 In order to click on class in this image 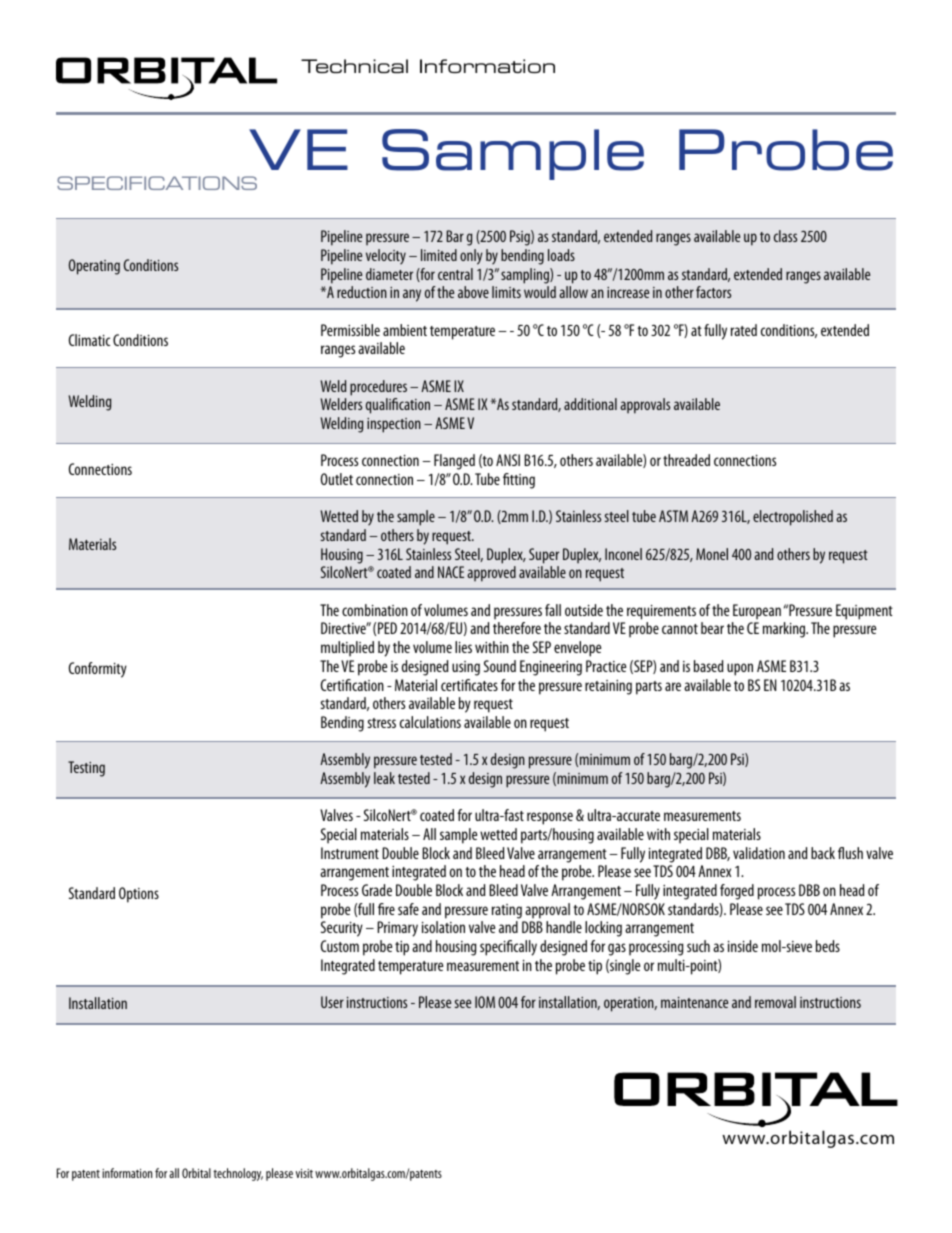, I will do `click(785, 236)`.
